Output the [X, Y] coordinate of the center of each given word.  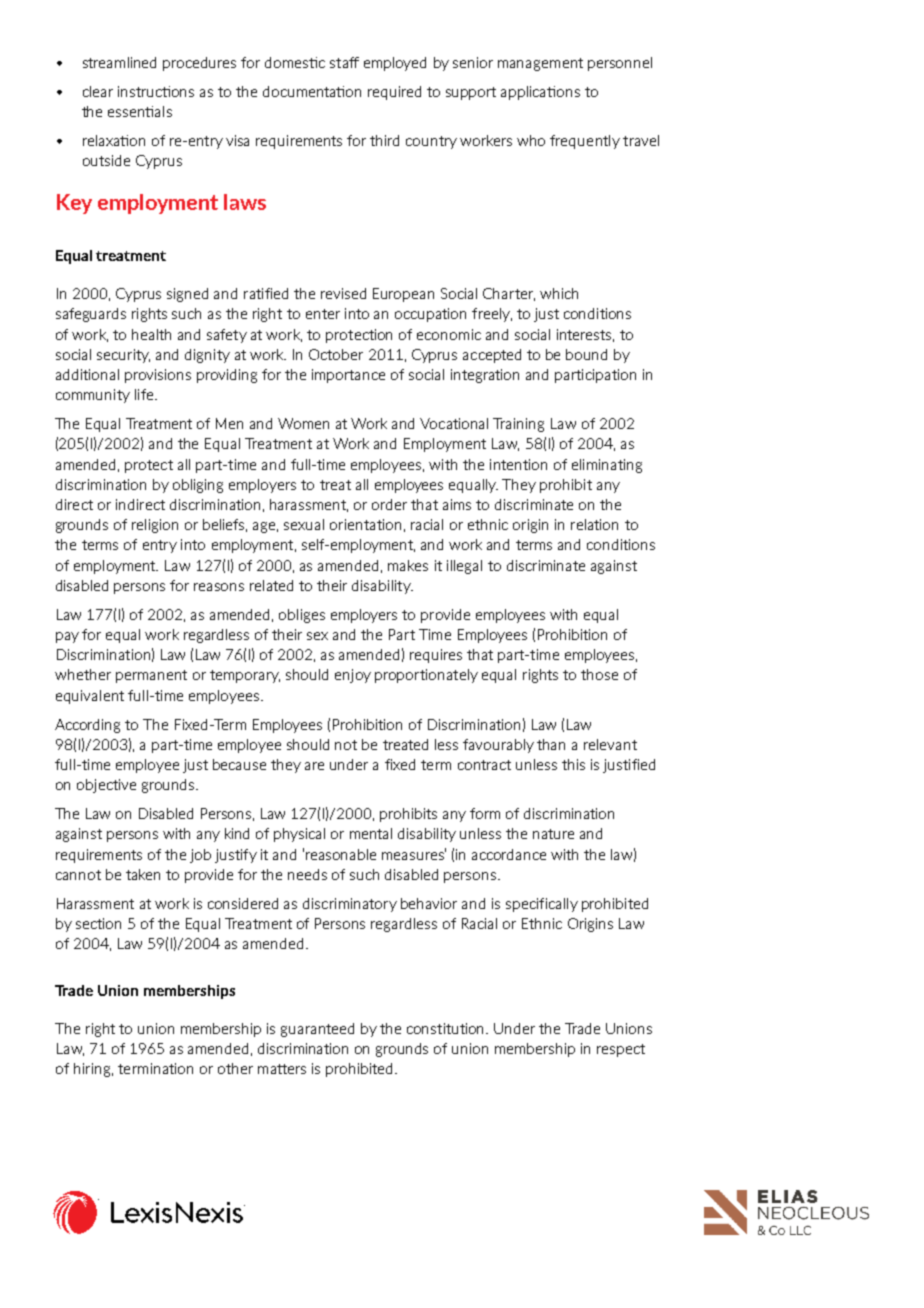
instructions [156, 91]
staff [344, 62]
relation [594, 524]
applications [540, 93]
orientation [365, 524]
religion [155, 526]
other [235, 1068]
